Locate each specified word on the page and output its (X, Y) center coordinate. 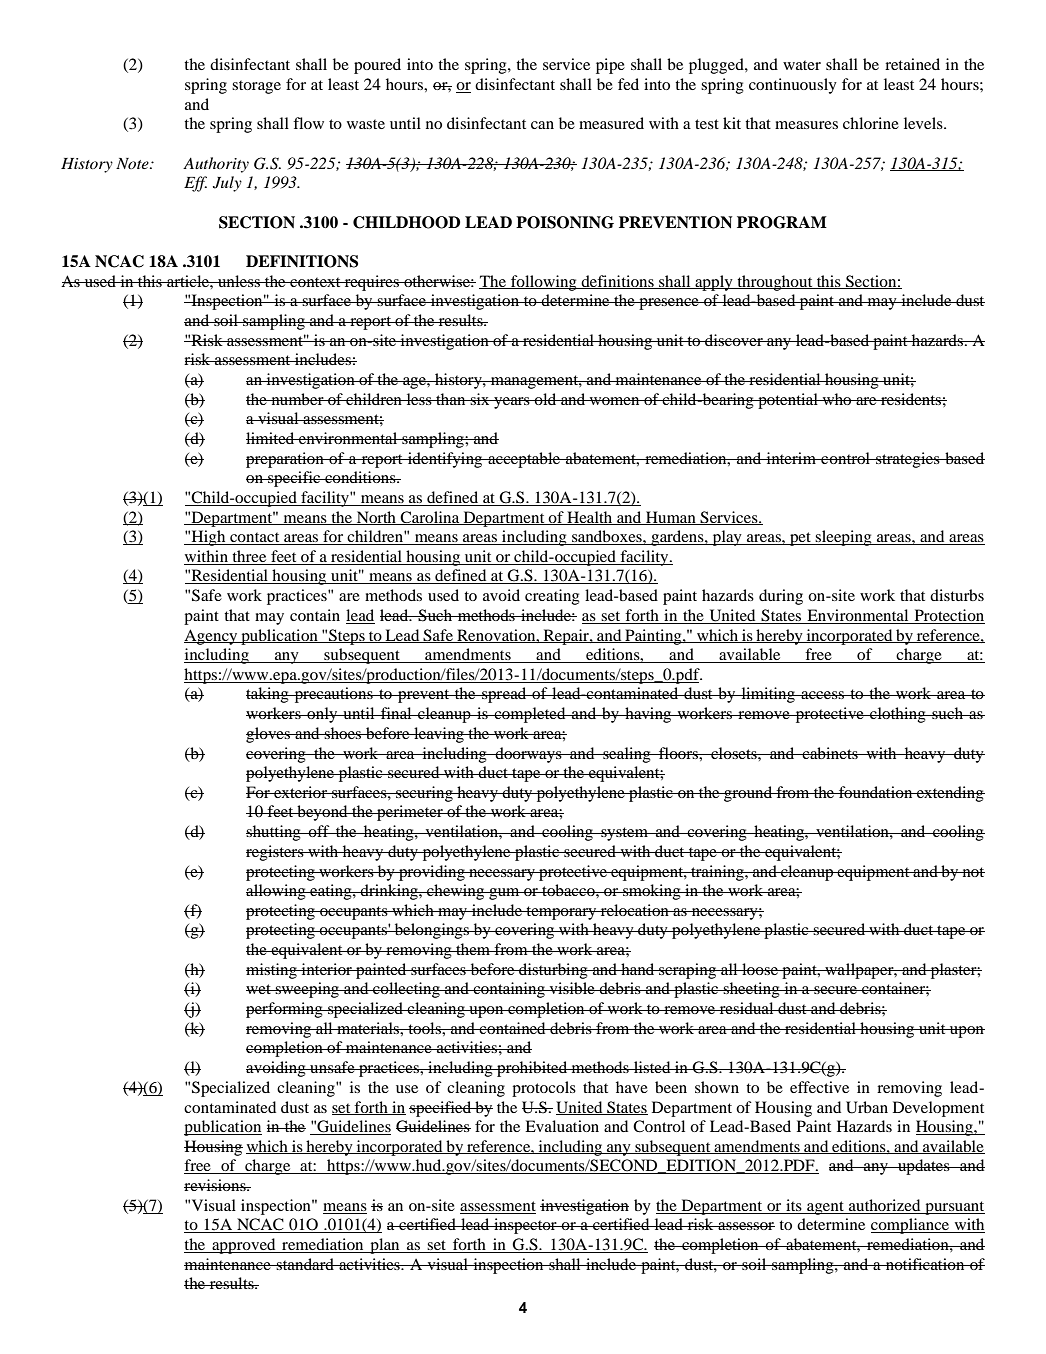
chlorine (871, 123)
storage (256, 87)
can (542, 125)
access (822, 695)
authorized (884, 1205)
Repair (566, 637)
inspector (525, 1226)
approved (244, 1246)
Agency (212, 637)
